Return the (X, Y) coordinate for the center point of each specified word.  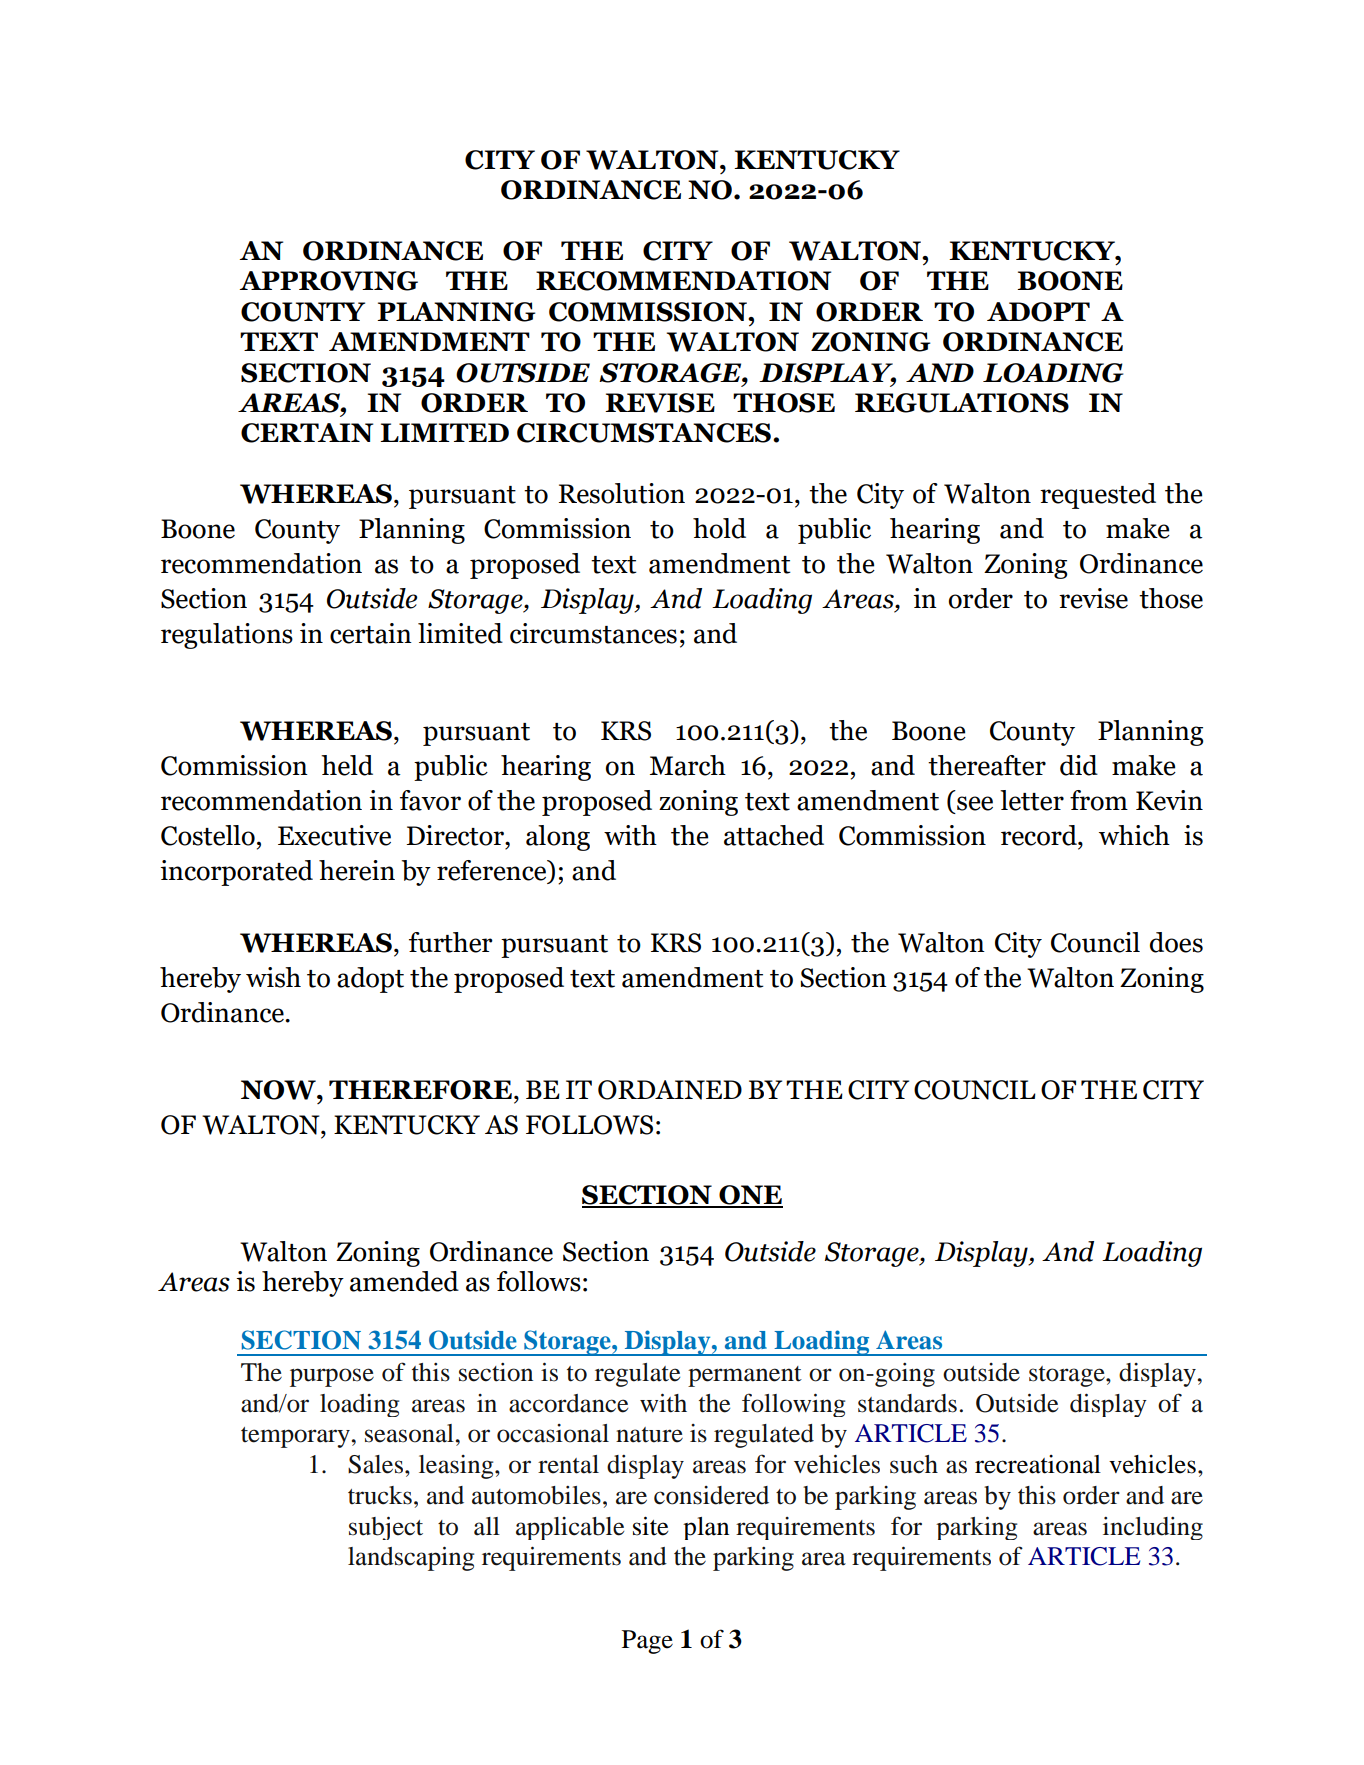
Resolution (622, 493)
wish (273, 977)
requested (1098, 496)
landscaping (411, 1558)
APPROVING (329, 281)
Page (647, 1642)
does (1176, 942)
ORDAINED (670, 1090)
